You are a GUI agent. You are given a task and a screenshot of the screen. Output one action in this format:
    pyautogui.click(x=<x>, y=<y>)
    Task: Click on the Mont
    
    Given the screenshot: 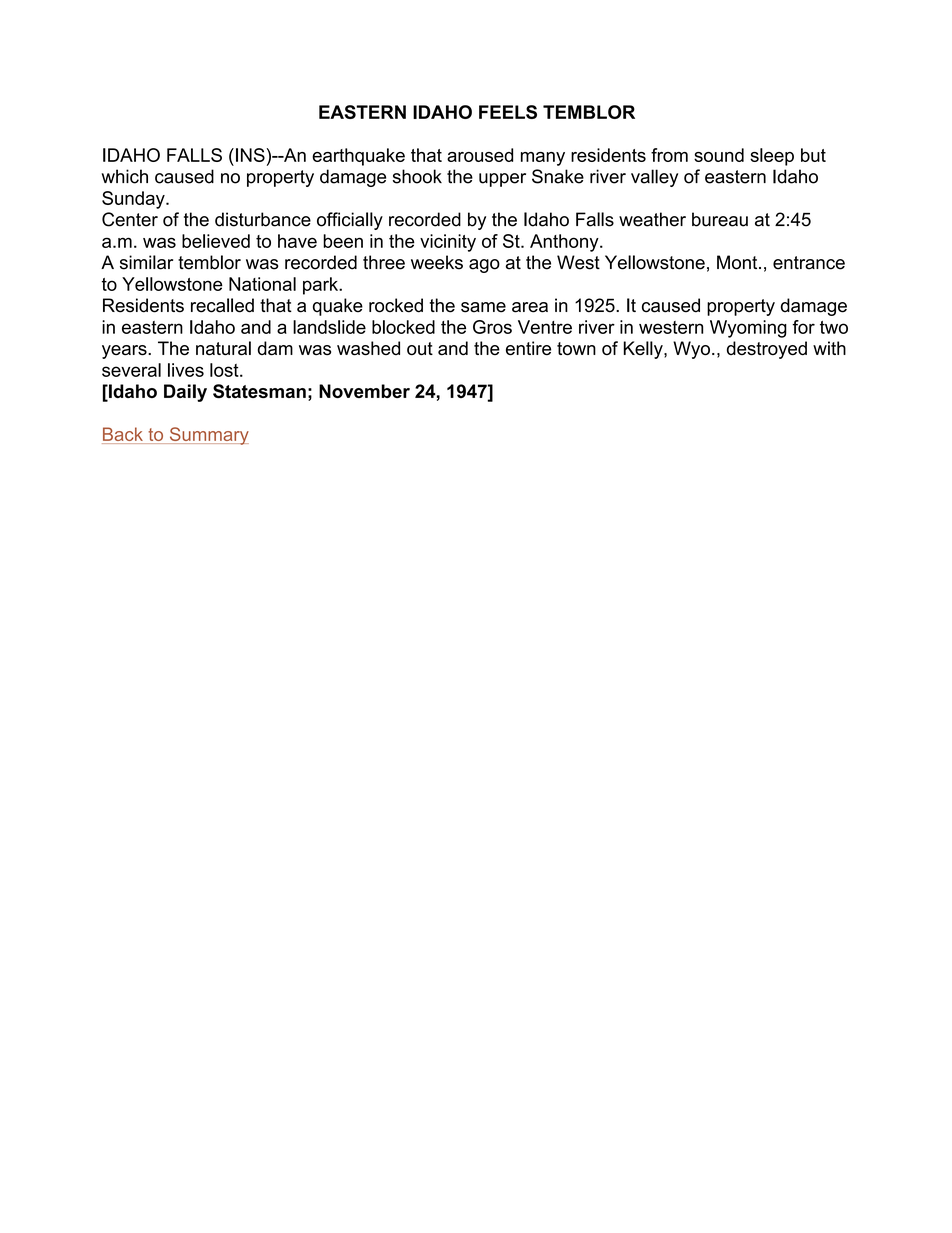 What is the action you would take?
    pyautogui.click(x=738, y=262)
